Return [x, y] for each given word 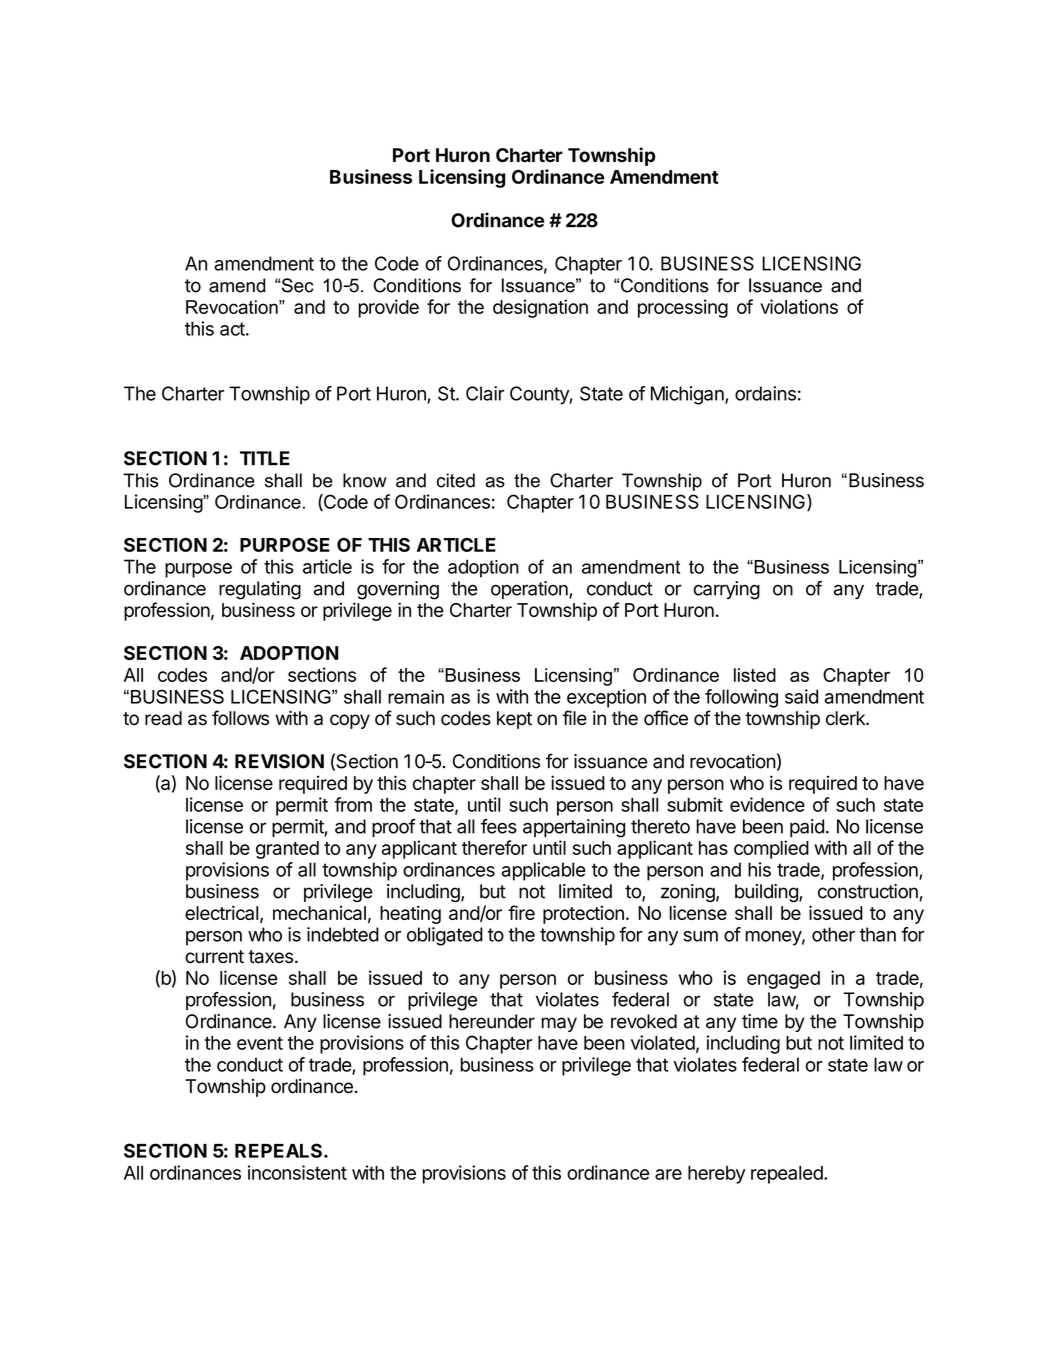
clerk [846, 718]
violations [799, 306]
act [232, 329]
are [668, 1174]
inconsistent [297, 1172]
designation [540, 308]
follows [240, 718]
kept [514, 720]
